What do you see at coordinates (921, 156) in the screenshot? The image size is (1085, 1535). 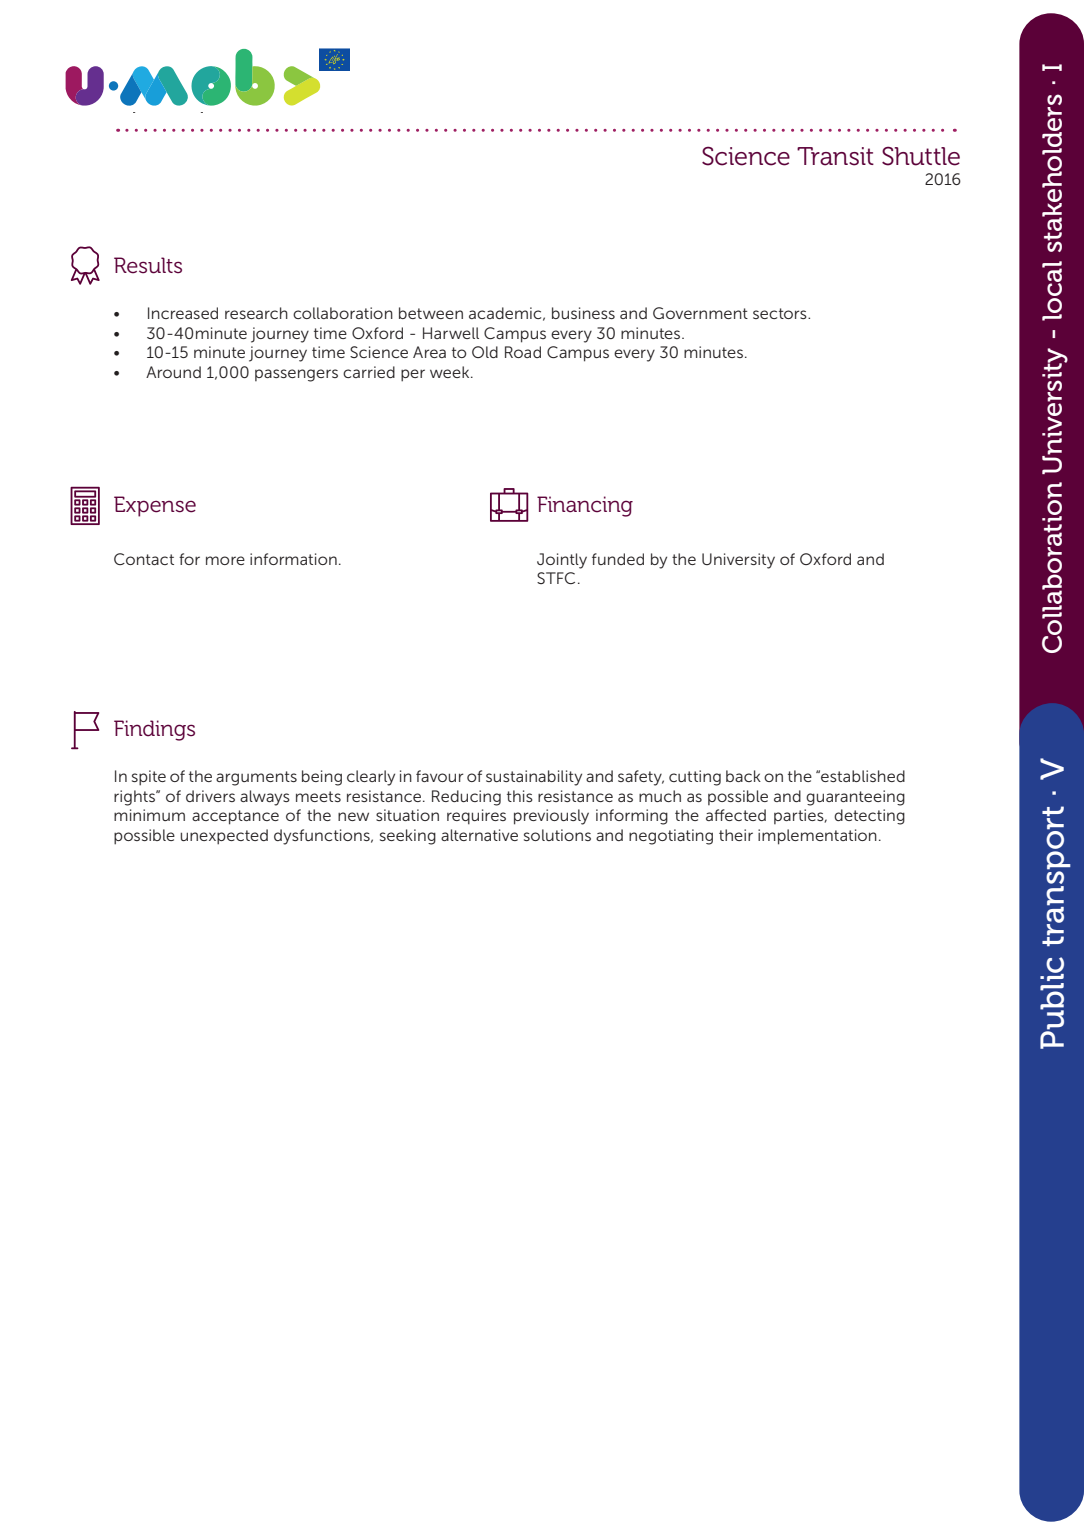 I see `Shuttle` at bounding box center [921, 156].
